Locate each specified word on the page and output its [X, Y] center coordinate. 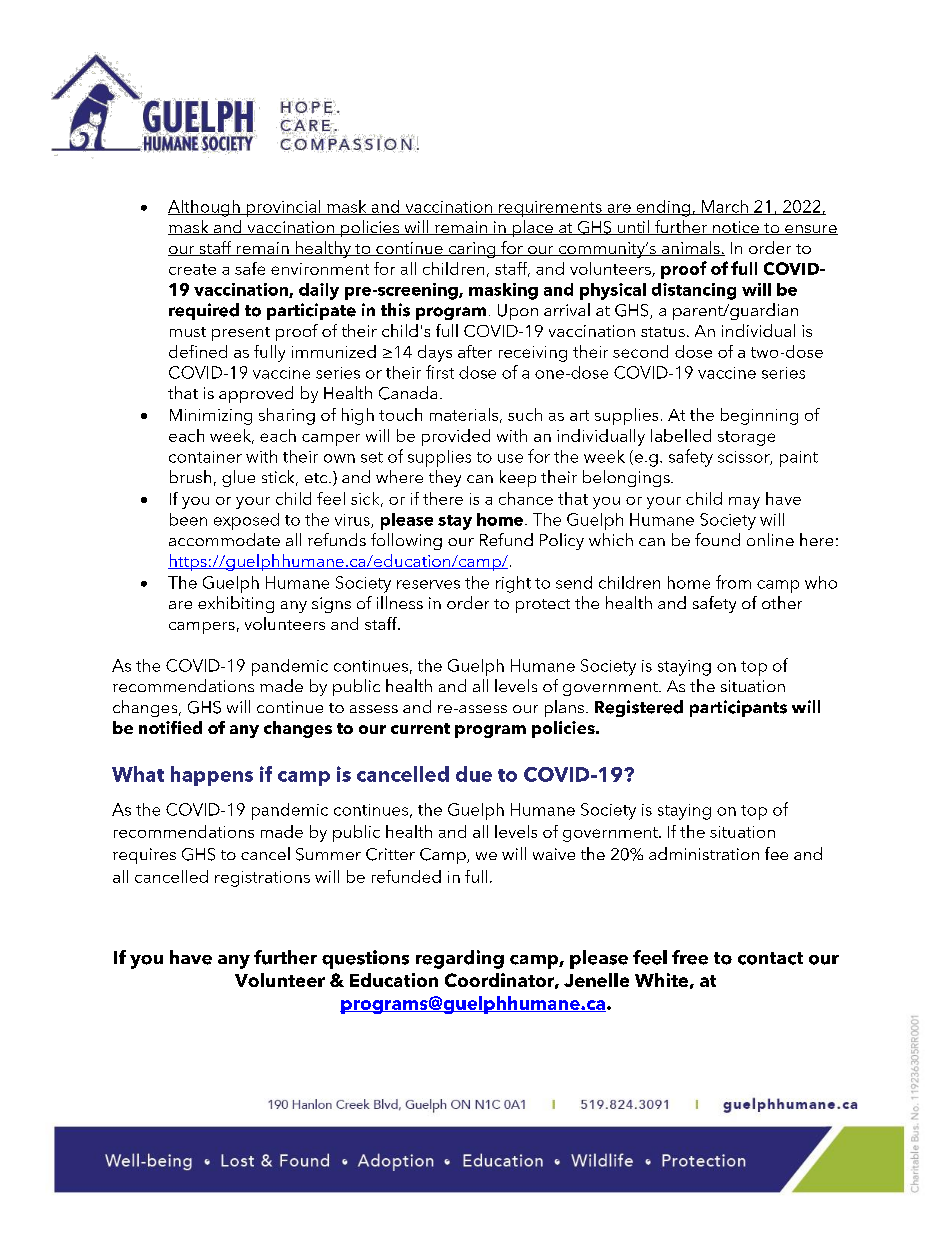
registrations [262, 879]
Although [205, 208]
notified [170, 727]
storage [746, 438]
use [510, 458]
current [420, 728]
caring [472, 250]
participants [738, 708]
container [205, 457]
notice [736, 228]
